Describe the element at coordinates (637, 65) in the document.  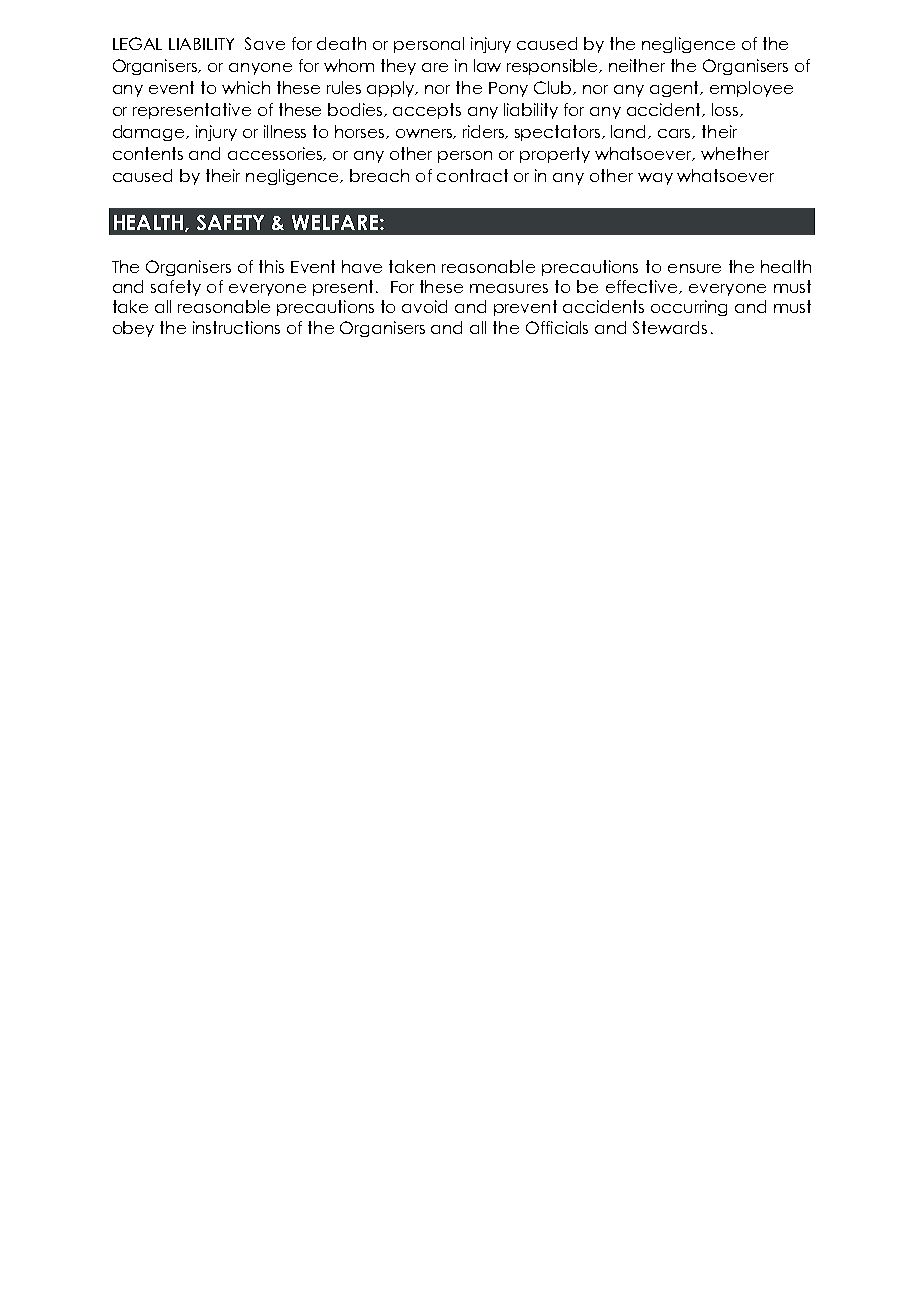
I see `neither` at that location.
